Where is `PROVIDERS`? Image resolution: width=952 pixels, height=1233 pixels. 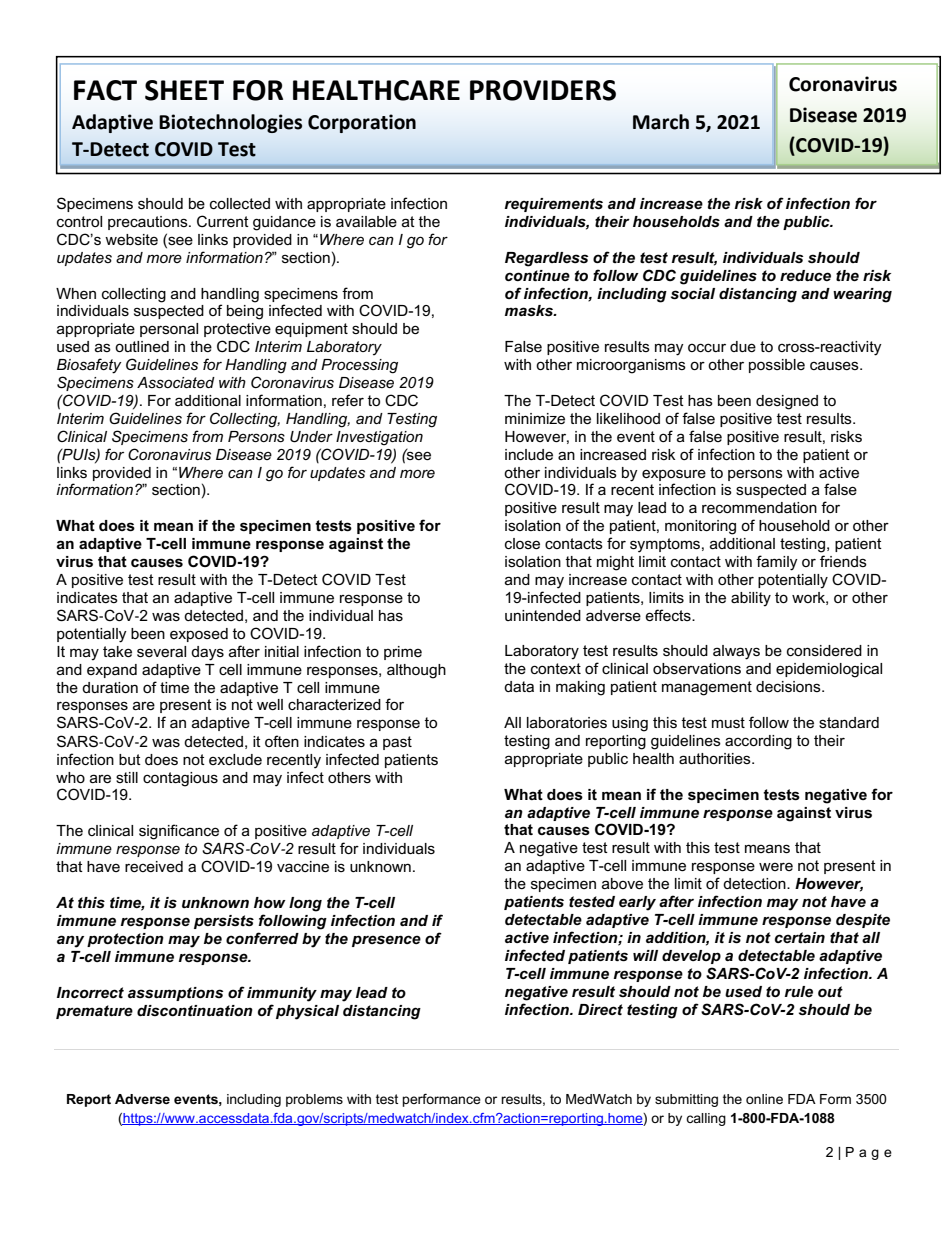 PROVIDERS is located at coordinates (543, 90).
